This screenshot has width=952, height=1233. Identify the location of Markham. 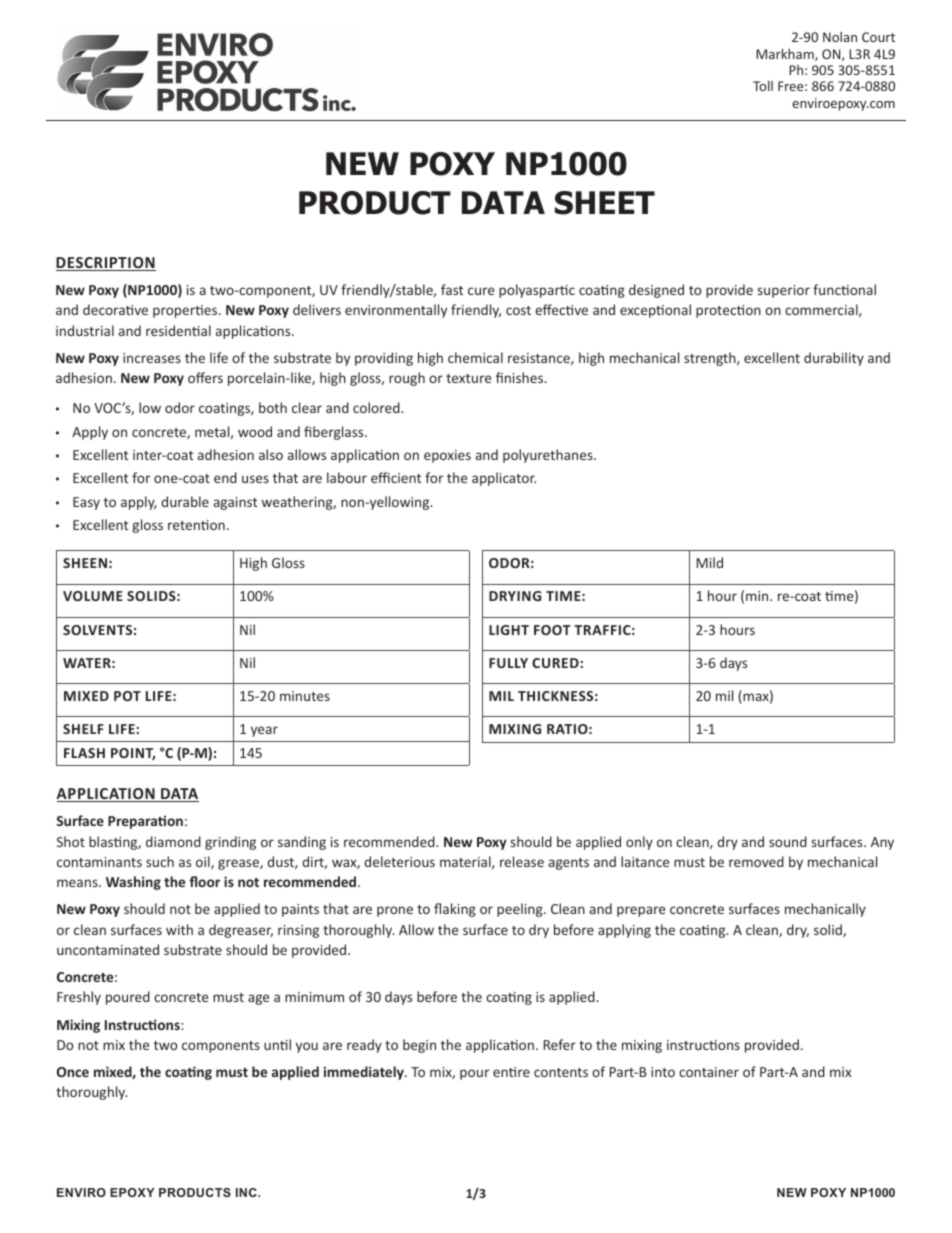
(786, 55).
